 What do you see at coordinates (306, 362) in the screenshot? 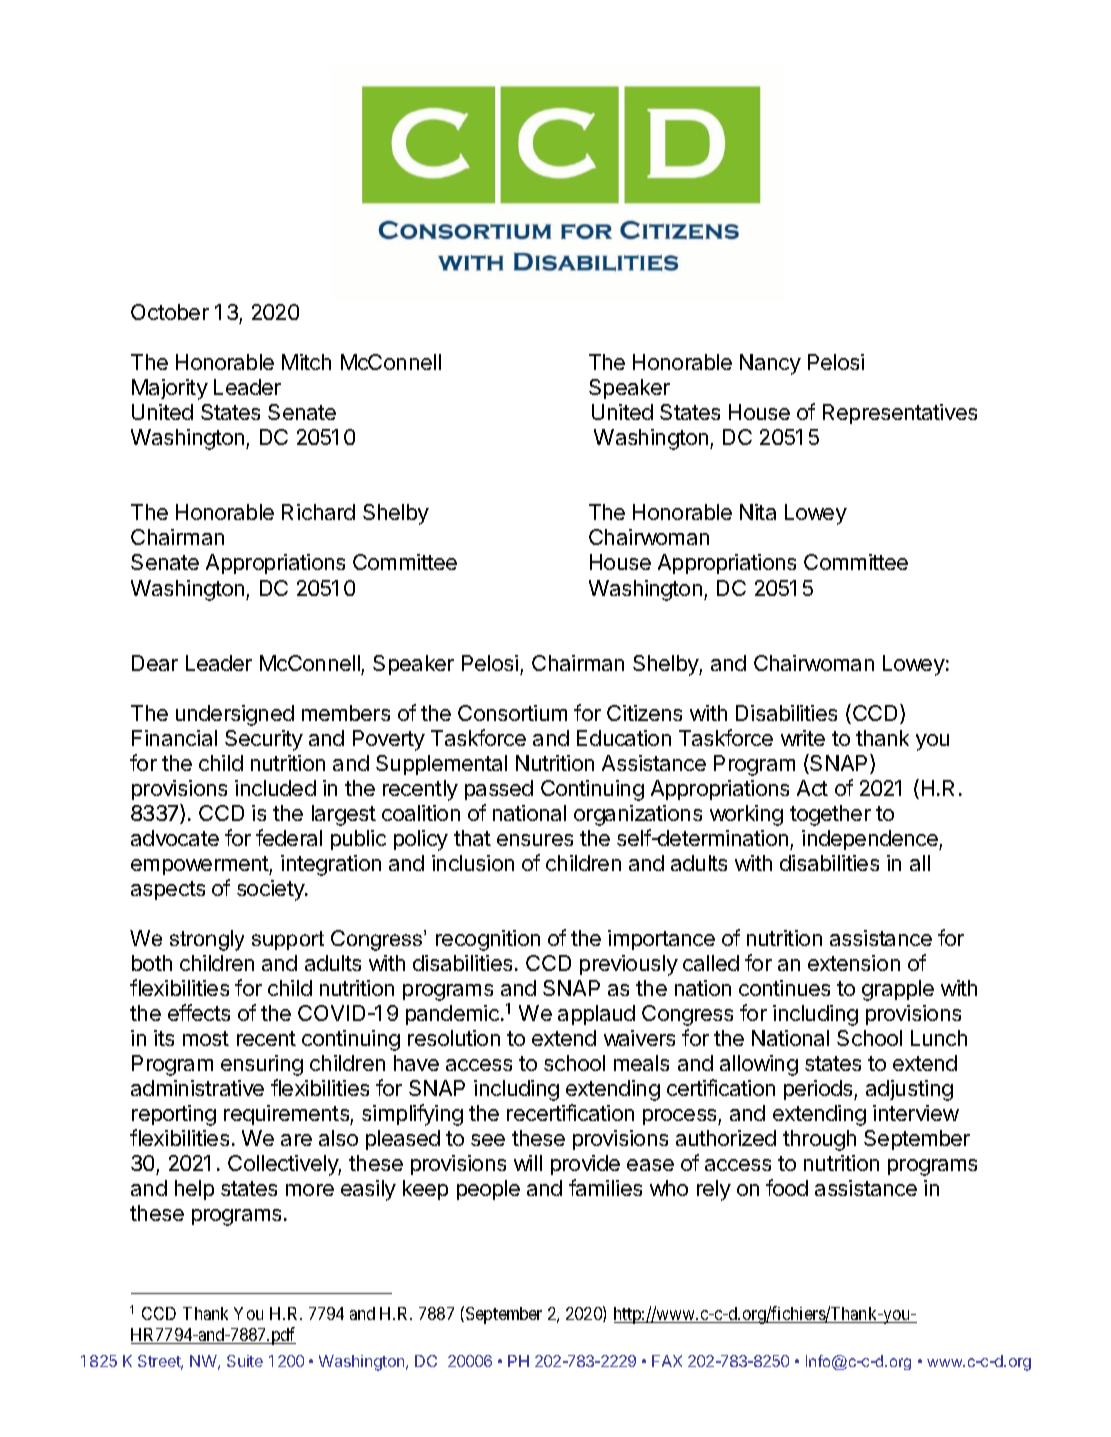
I see `Mitch` at bounding box center [306, 362].
